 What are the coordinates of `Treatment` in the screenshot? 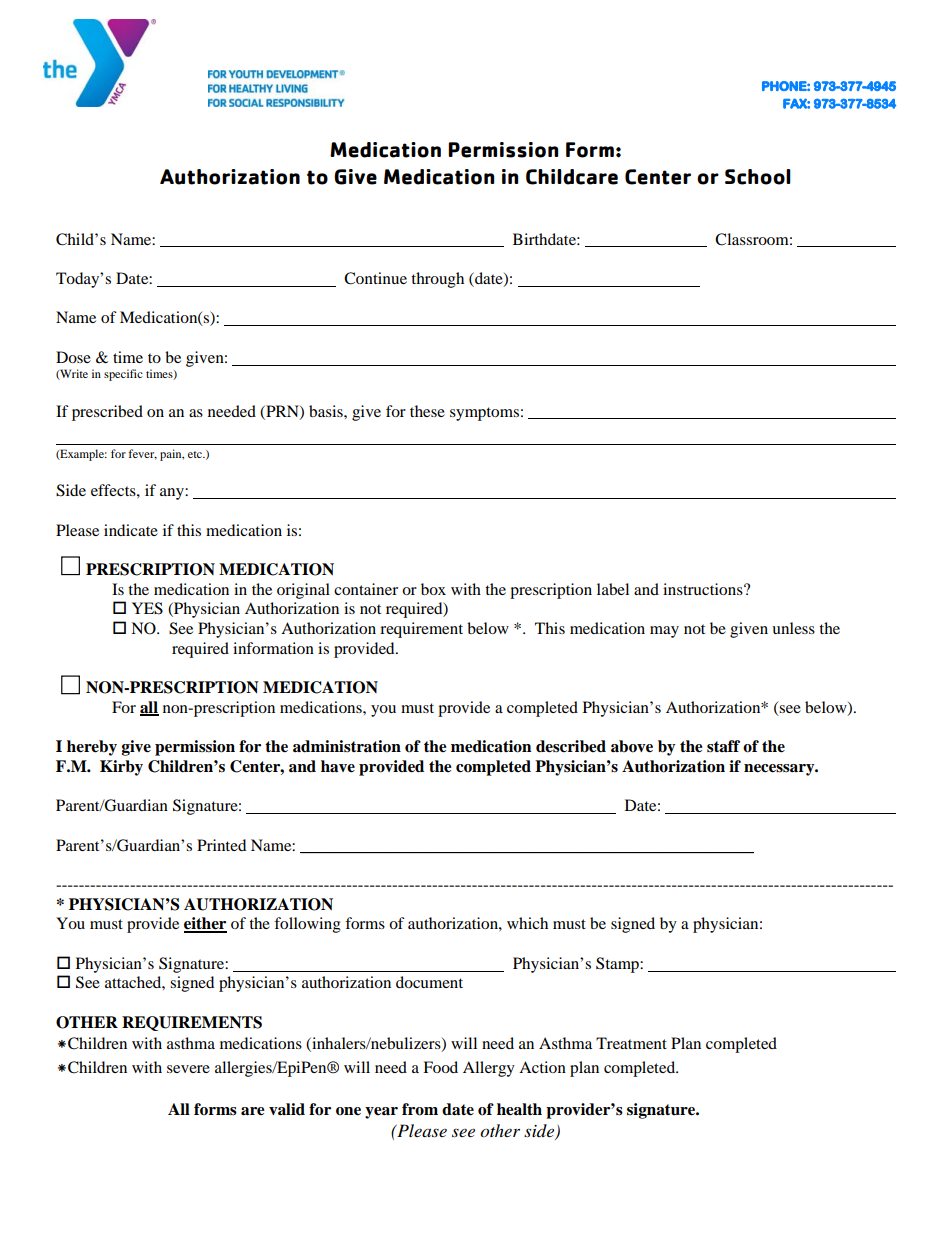 It's located at (631, 1043).
